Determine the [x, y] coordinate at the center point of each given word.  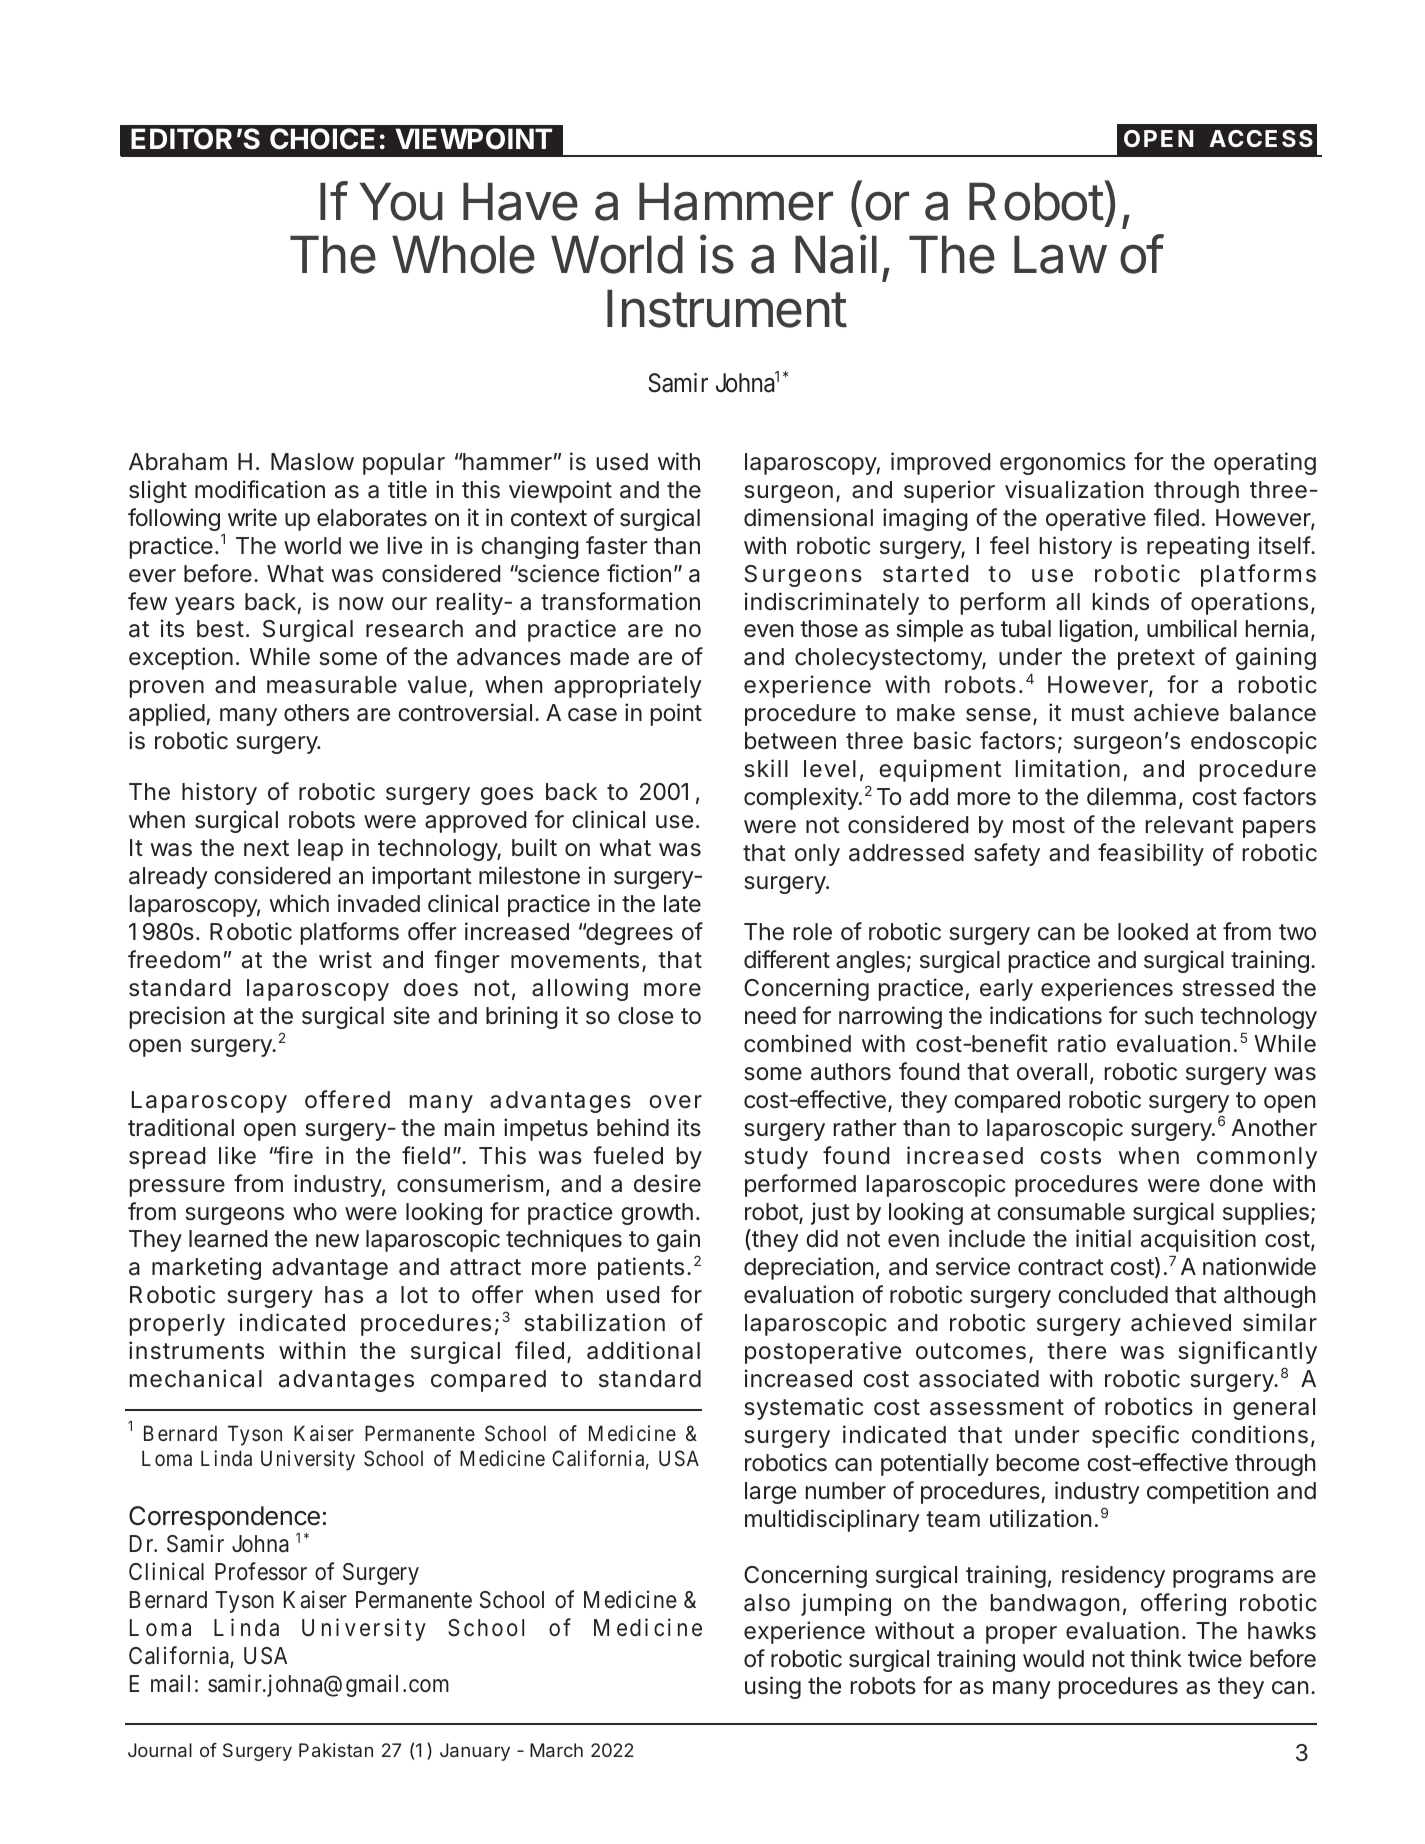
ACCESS [1261, 138]
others [316, 713]
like [237, 1155]
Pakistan [336, 1750]
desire [667, 1183]
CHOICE [322, 139]
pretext [1156, 659]
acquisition [1198, 1240]
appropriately [628, 686]
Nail [836, 254]
